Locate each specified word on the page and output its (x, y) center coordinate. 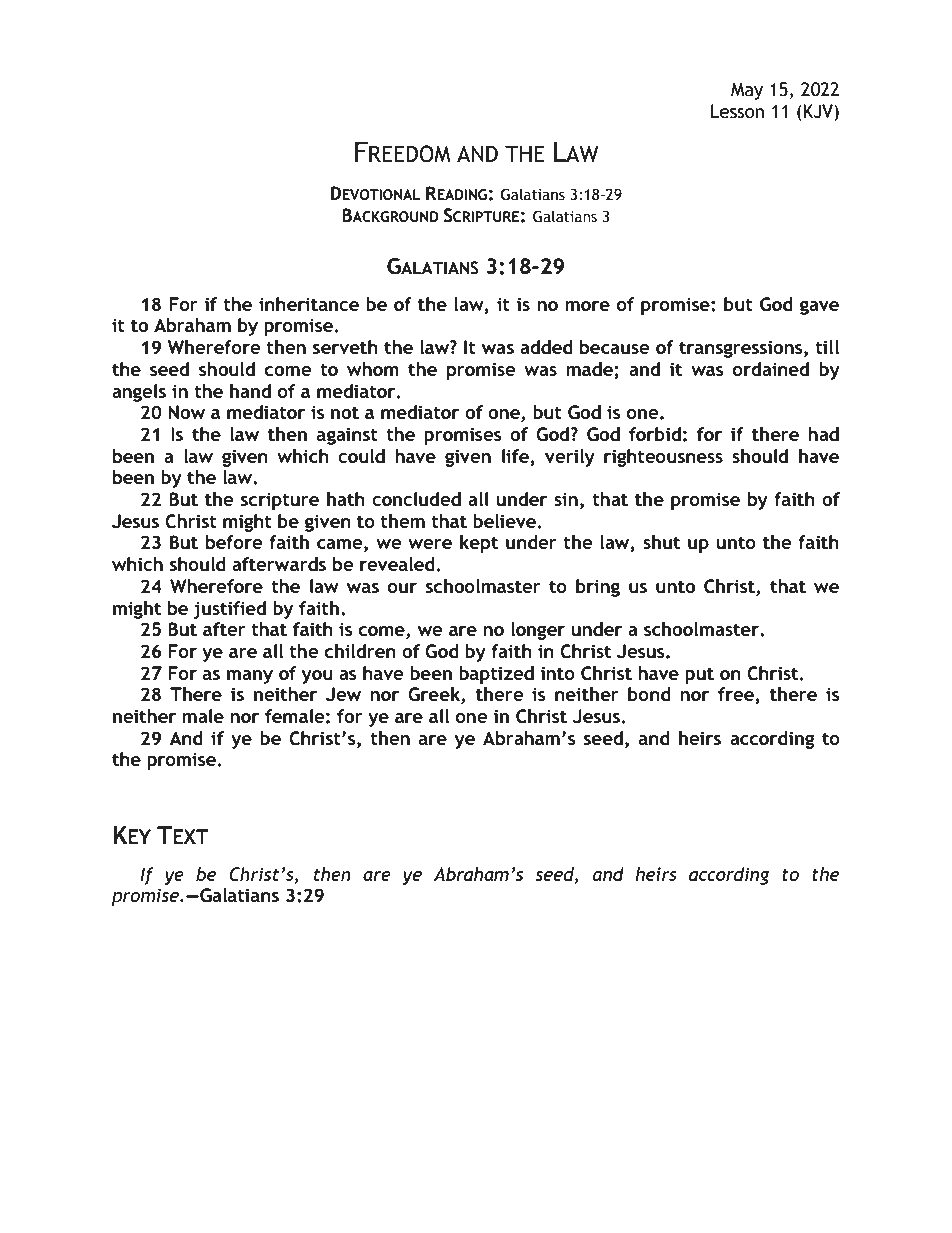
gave (819, 307)
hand (250, 391)
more (587, 306)
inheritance (309, 304)
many (250, 677)
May (747, 91)
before (234, 542)
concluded (416, 499)
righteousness (663, 458)
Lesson (737, 111)
